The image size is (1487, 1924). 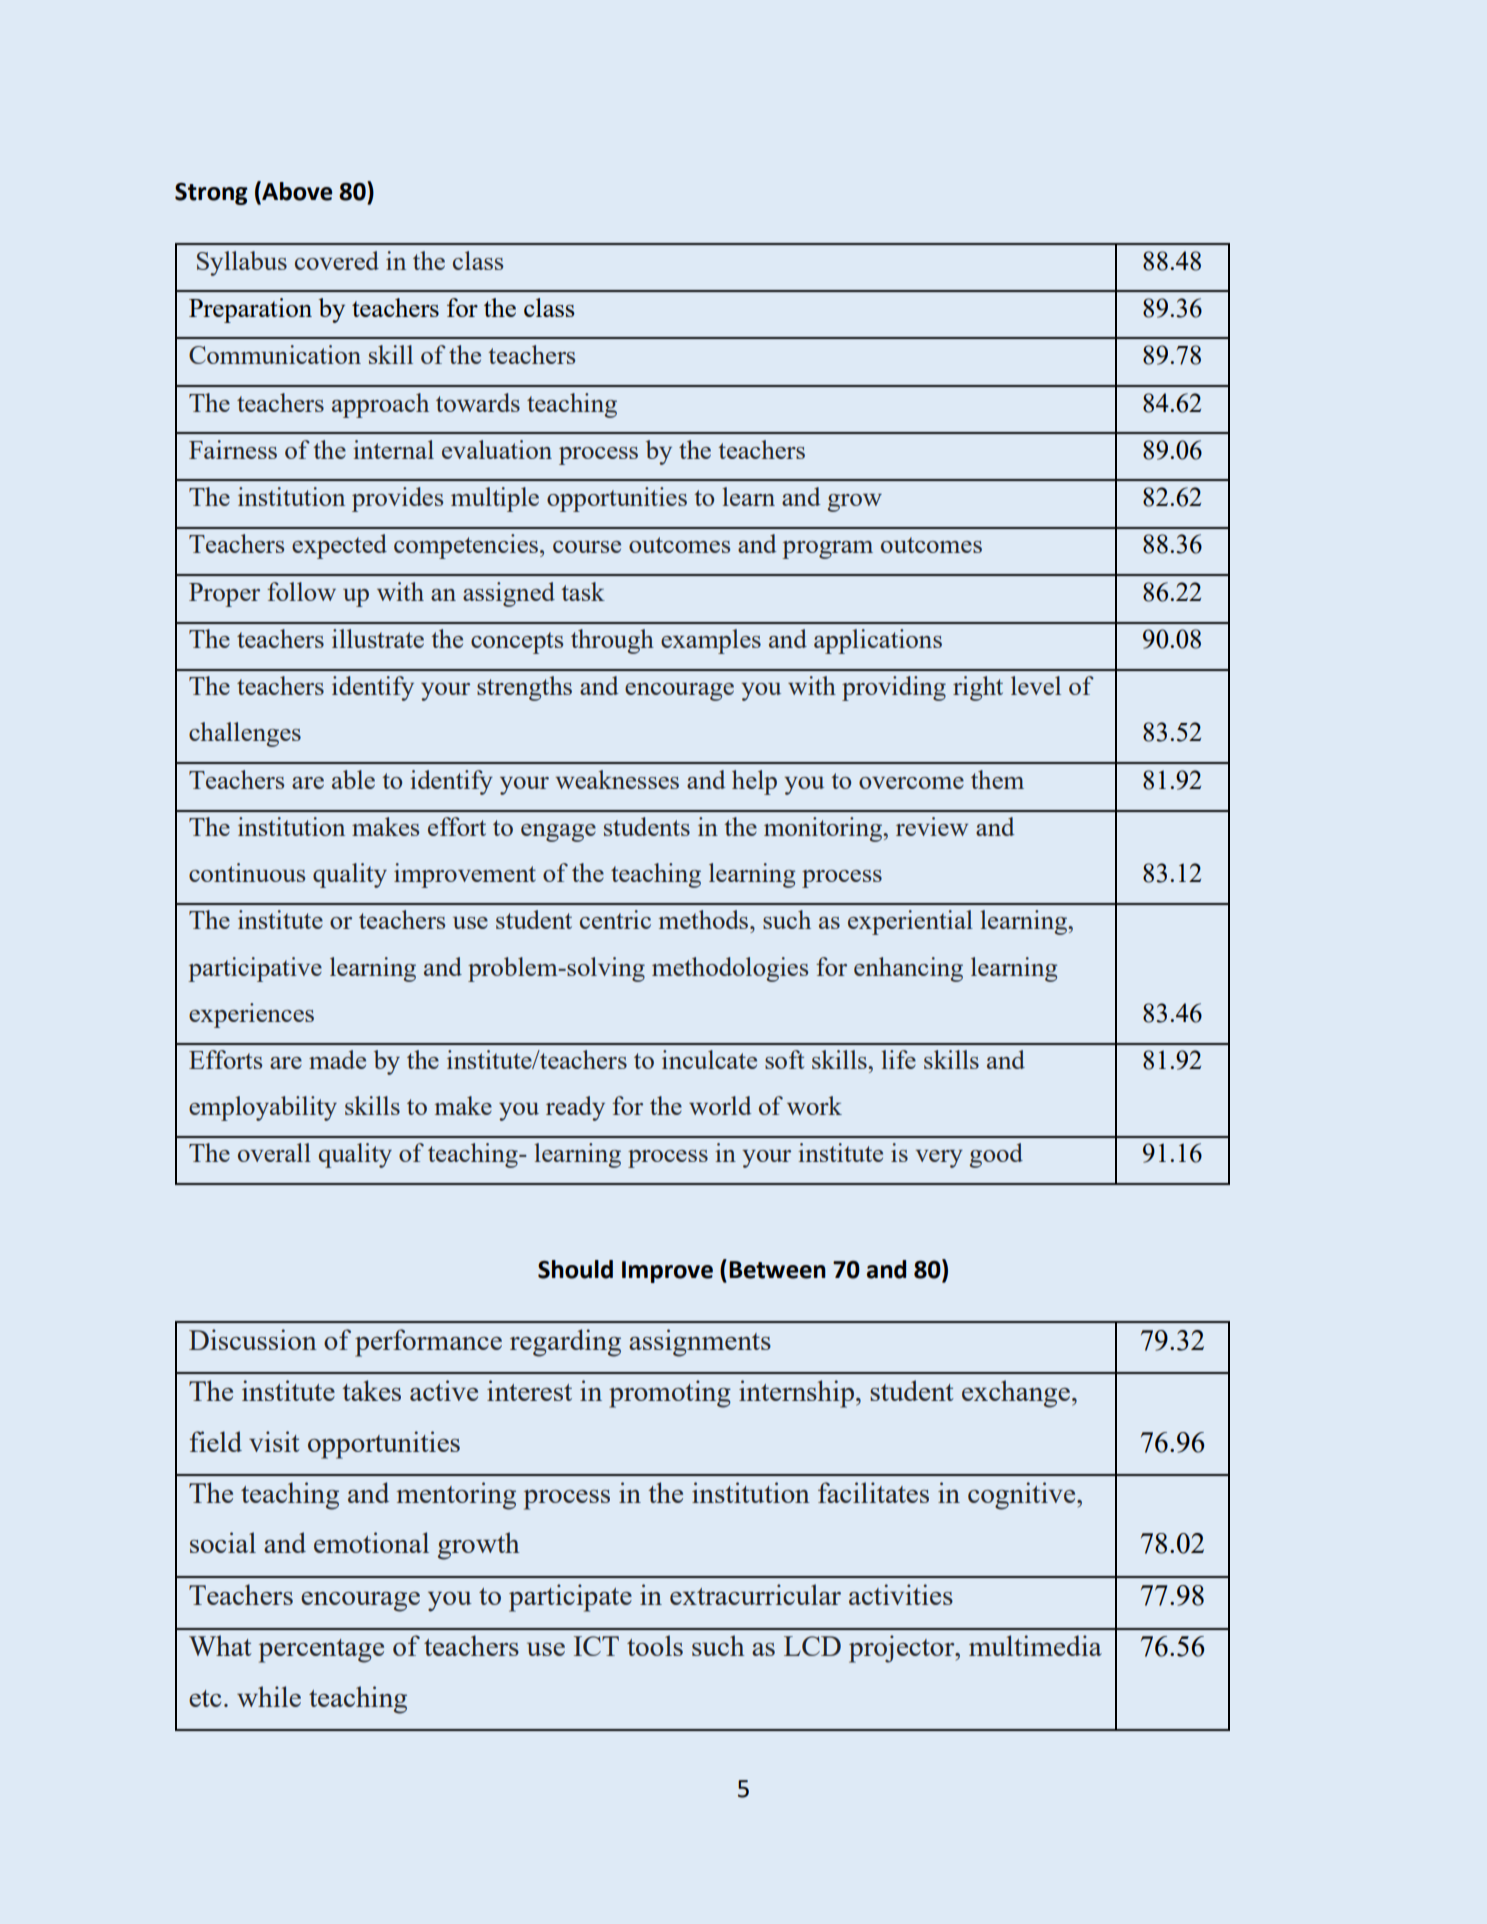 What do you see at coordinates (337, 260) in the screenshot?
I see `covered` at bounding box center [337, 260].
